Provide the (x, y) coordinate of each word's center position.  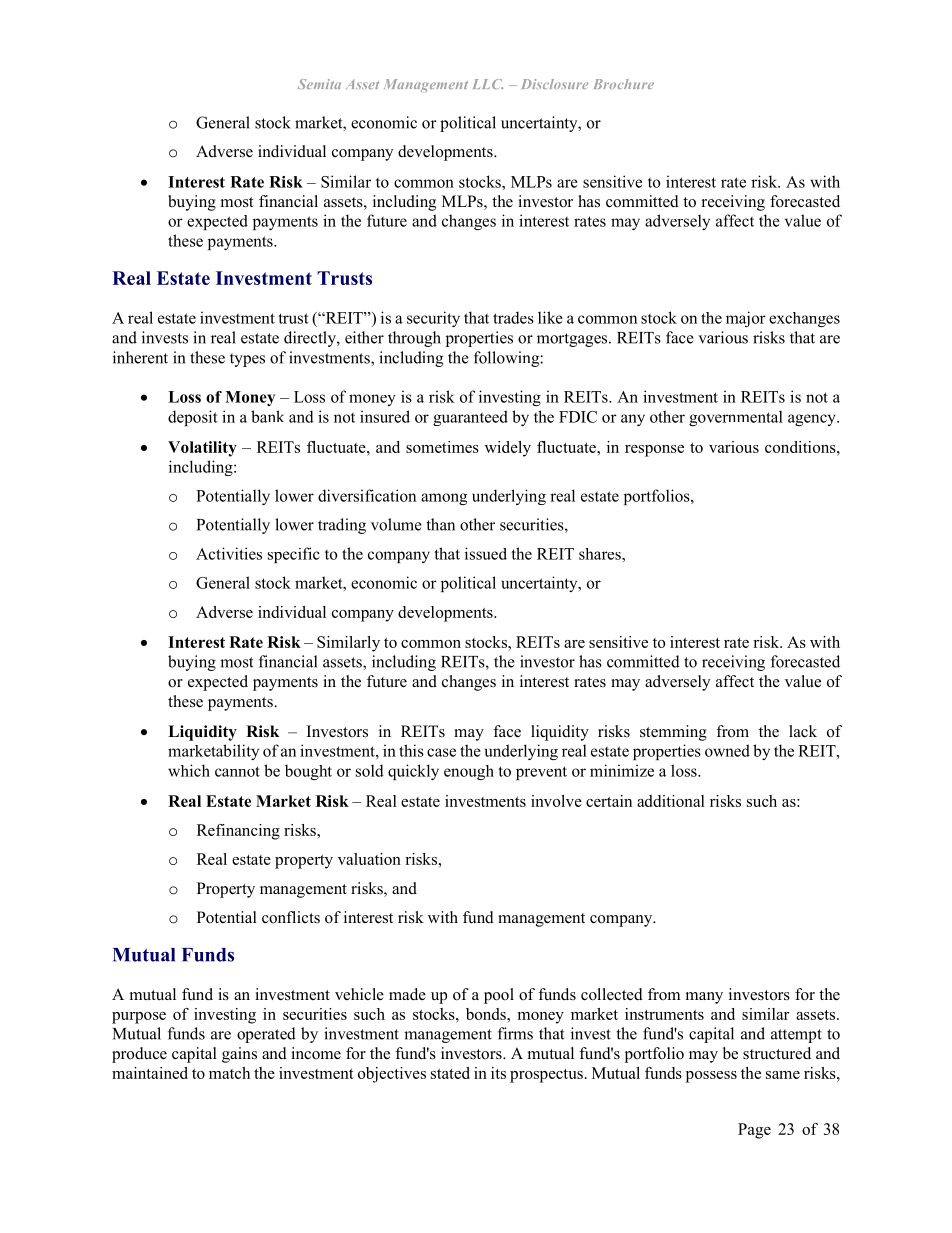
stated (450, 1073)
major (746, 319)
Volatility (202, 449)
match (229, 1073)
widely (508, 449)
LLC (488, 84)
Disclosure (555, 84)
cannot (237, 771)
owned (727, 750)
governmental (736, 418)
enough (469, 772)
